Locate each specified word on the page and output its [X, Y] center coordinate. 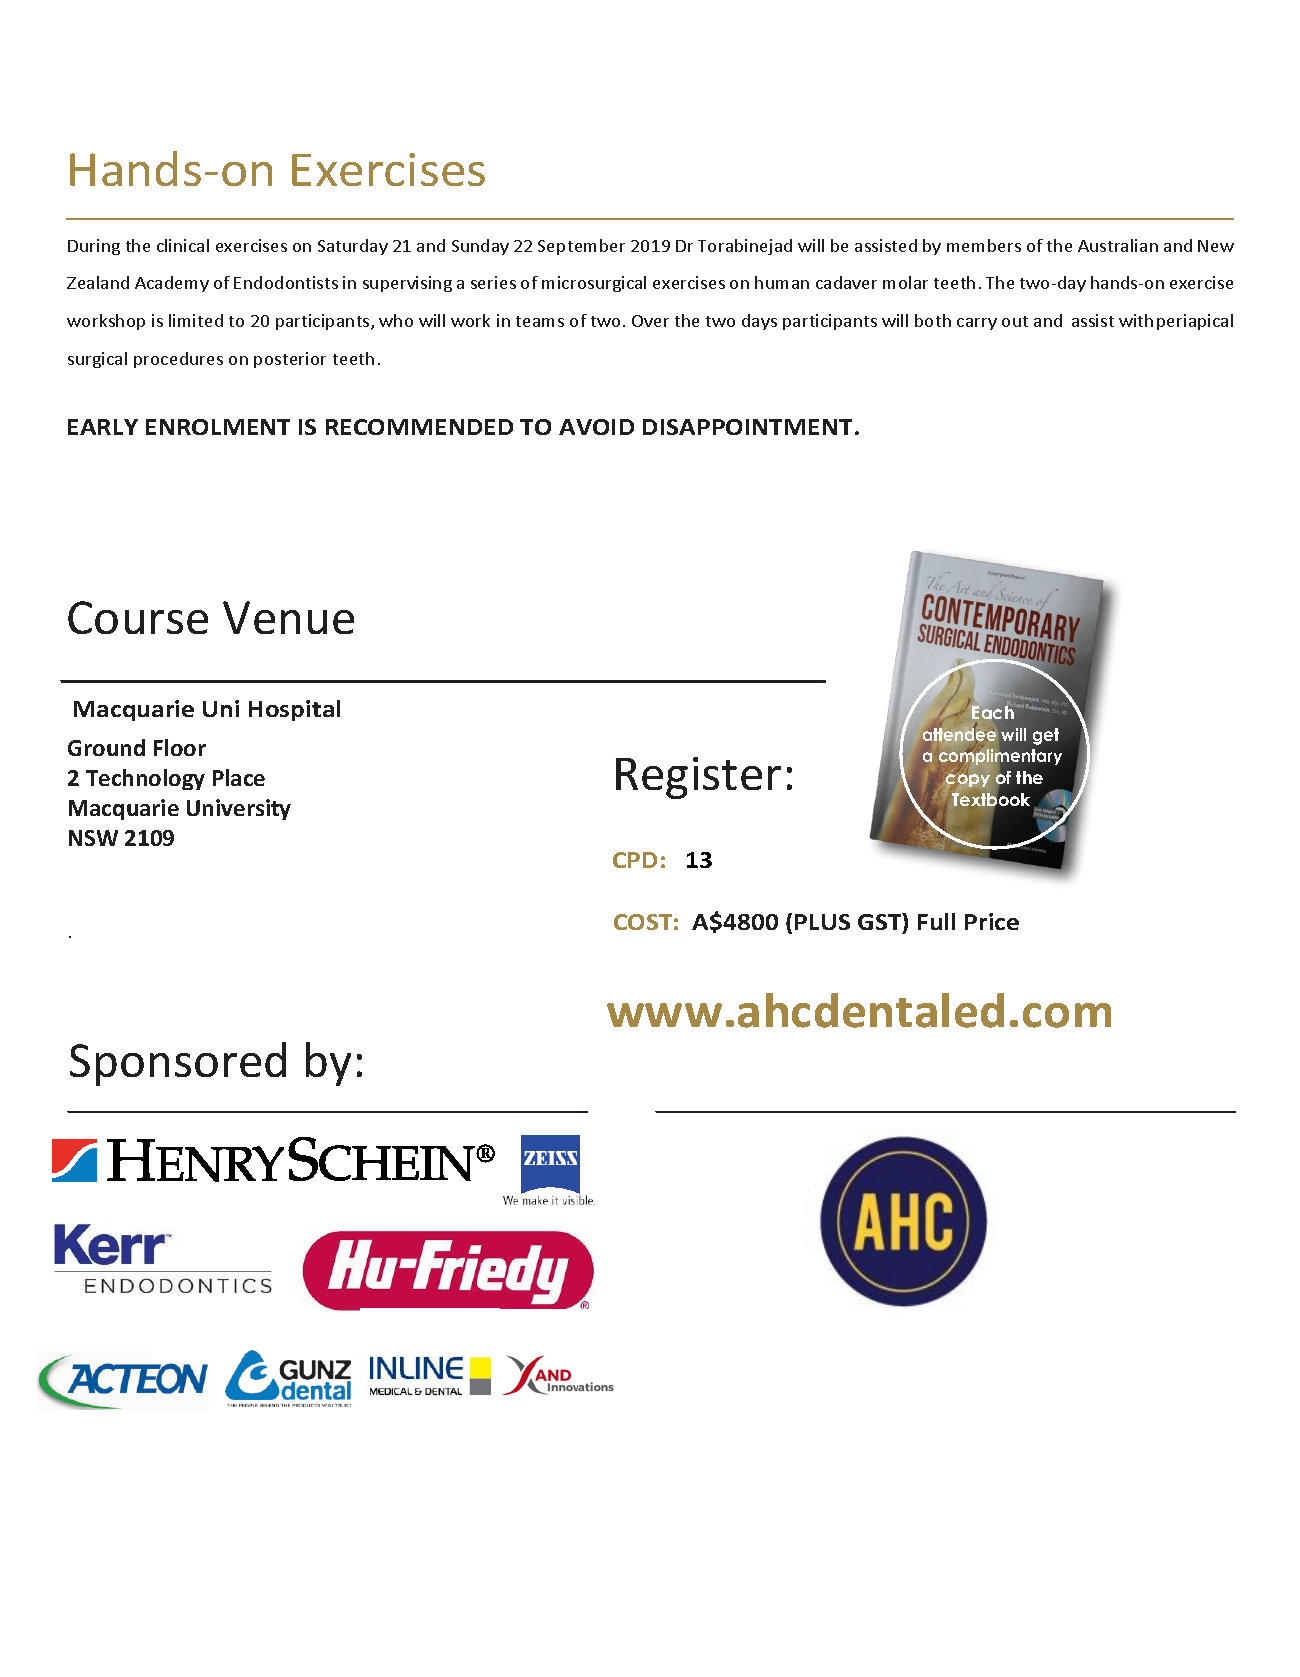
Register [698, 778]
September [581, 247]
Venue [288, 617]
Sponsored [178, 1064]
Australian [1118, 245]
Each [993, 712]
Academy [172, 284]
